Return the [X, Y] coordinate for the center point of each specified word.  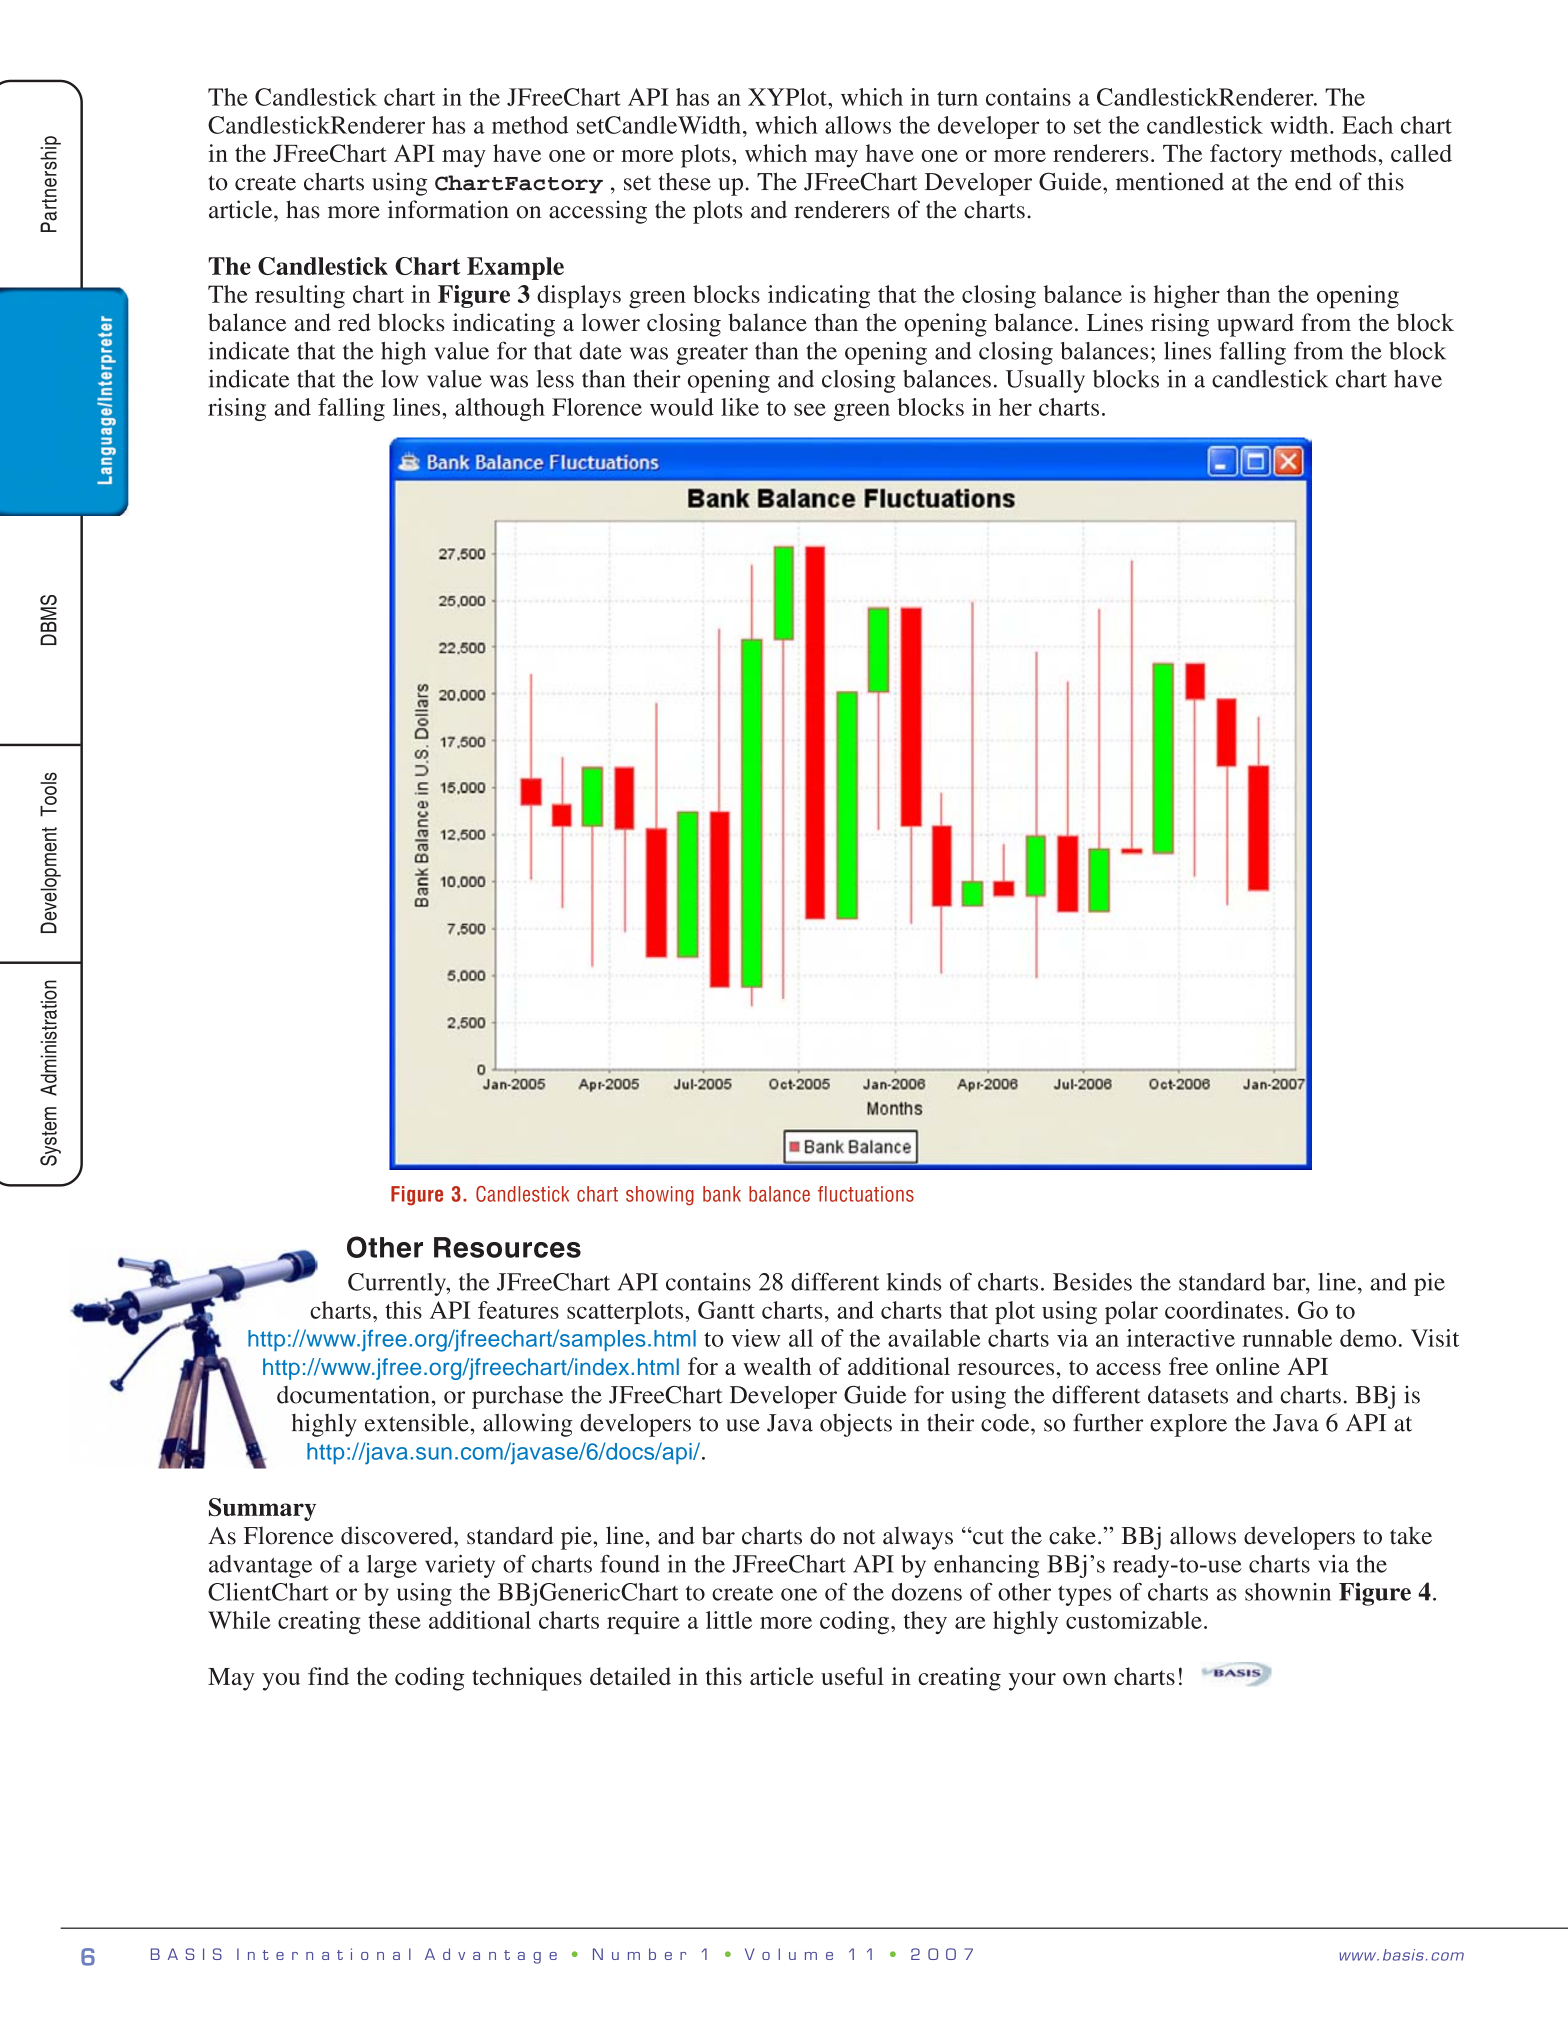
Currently [398, 1284]
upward [1255, 325]
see [810, 409]
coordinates [1224, 1310]
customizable [1134, 1620]
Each [1367, 125]
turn [957, 98]
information [448, 209]
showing [660, 1196]
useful [852, 1676]
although [500, 409]
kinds [914, 1282]
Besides [1092, 1282]
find [328, 1676]
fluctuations [866, 1194]
